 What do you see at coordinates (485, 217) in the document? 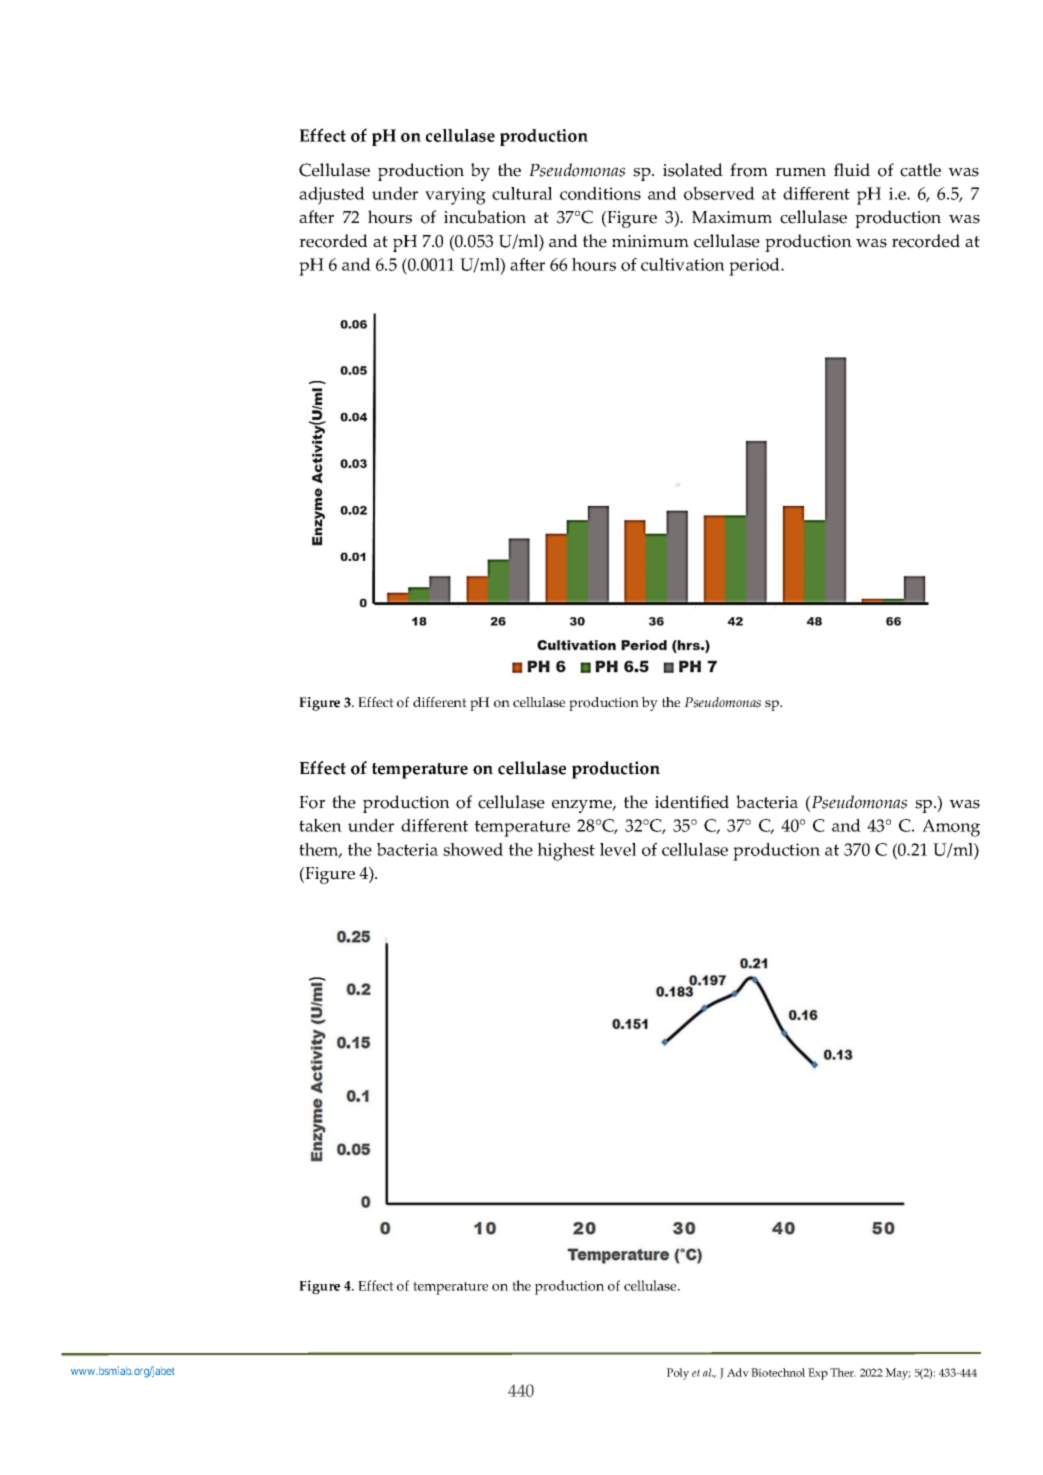
I see `incubation` at bounding box center [485, 217].
